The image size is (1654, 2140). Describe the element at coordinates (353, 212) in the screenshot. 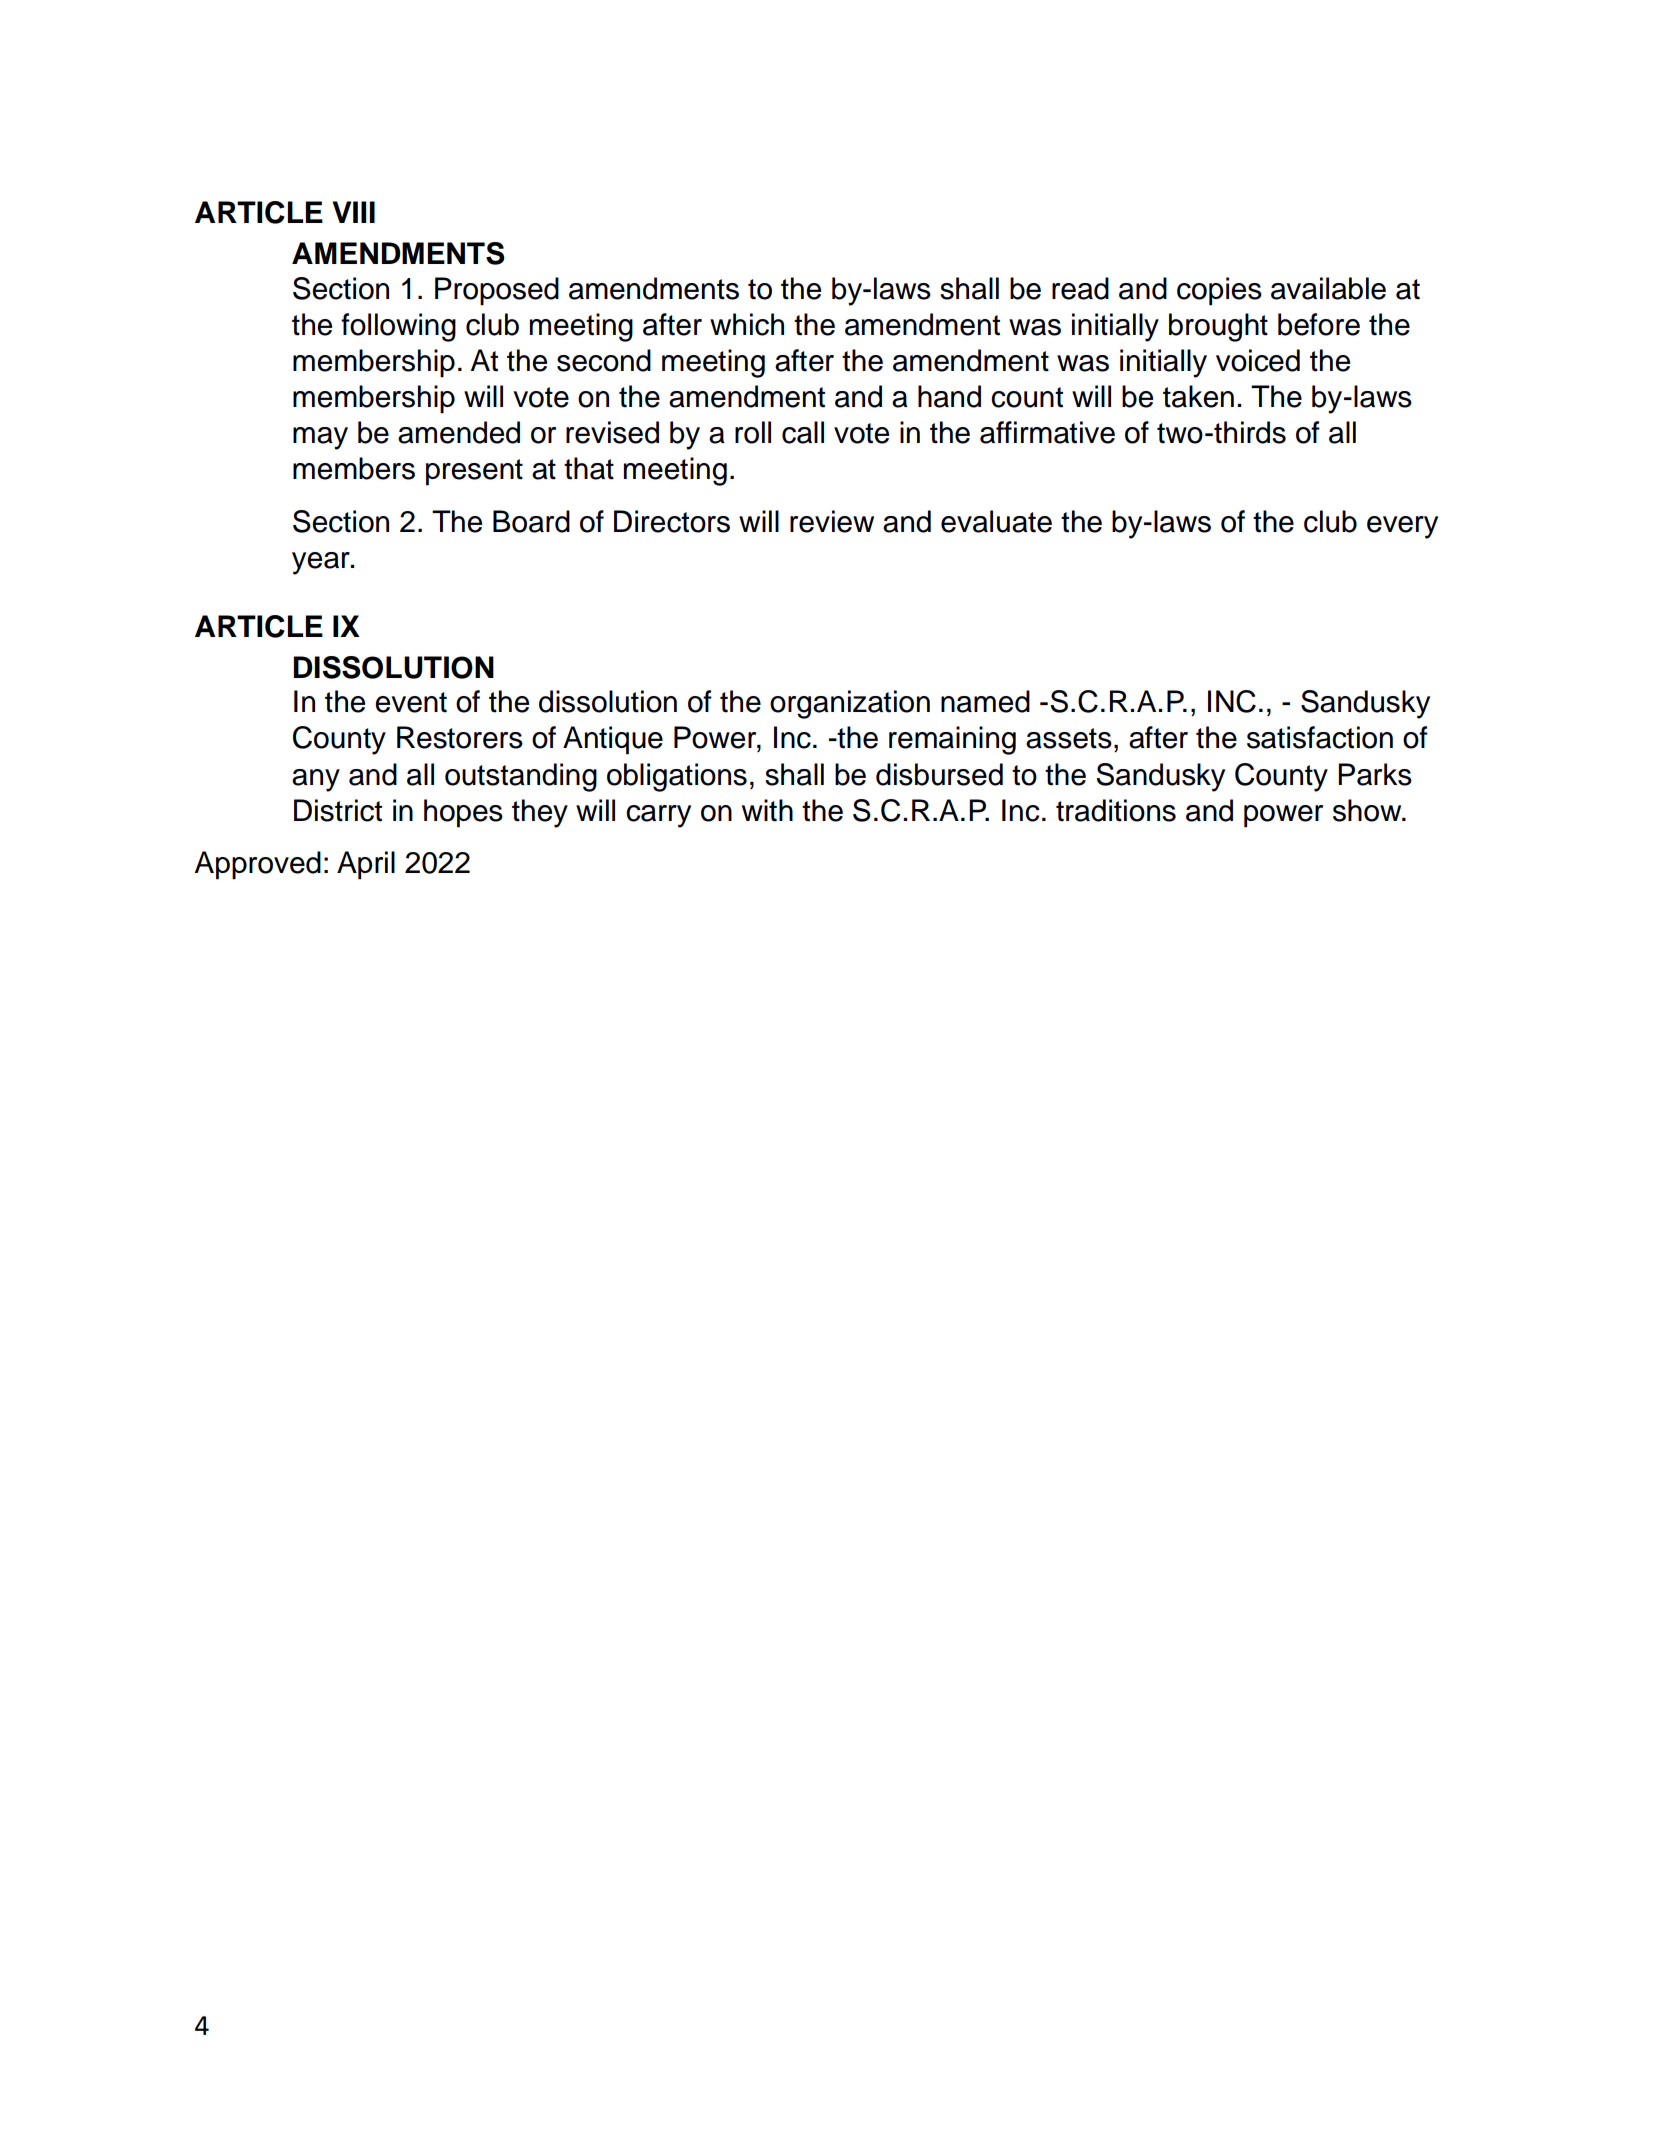

I see `VIII` at that location.
